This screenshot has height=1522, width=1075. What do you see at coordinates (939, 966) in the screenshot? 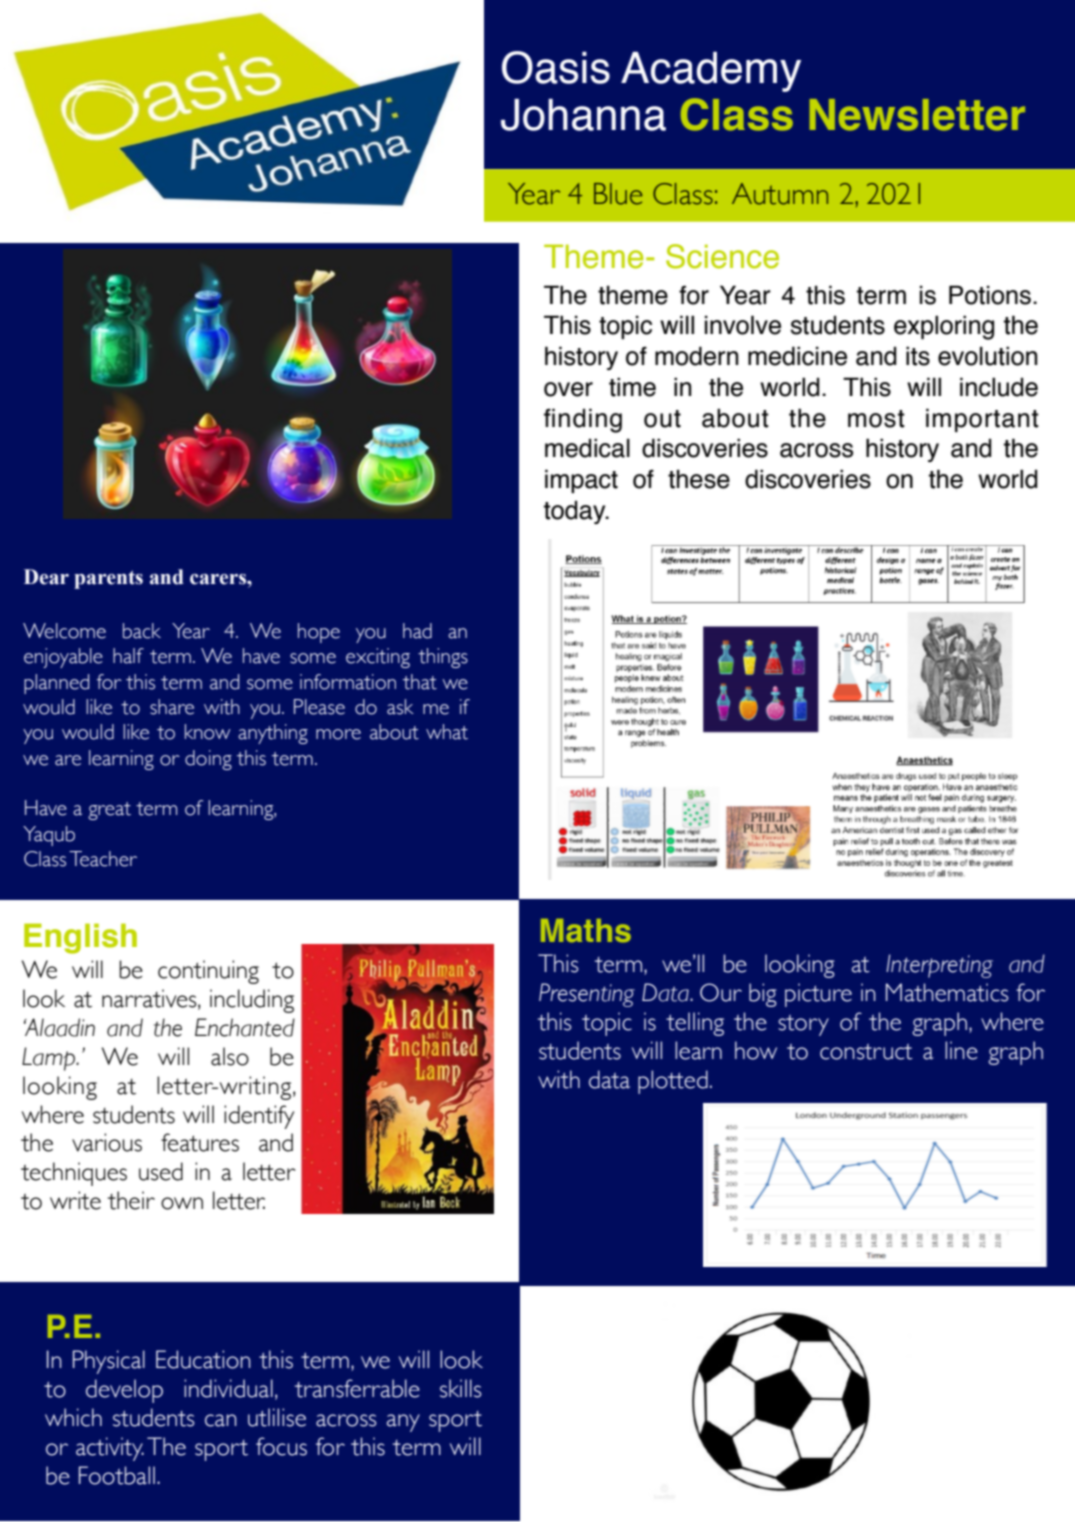
I see `Interpreting` at bounding box center [939, 966].
